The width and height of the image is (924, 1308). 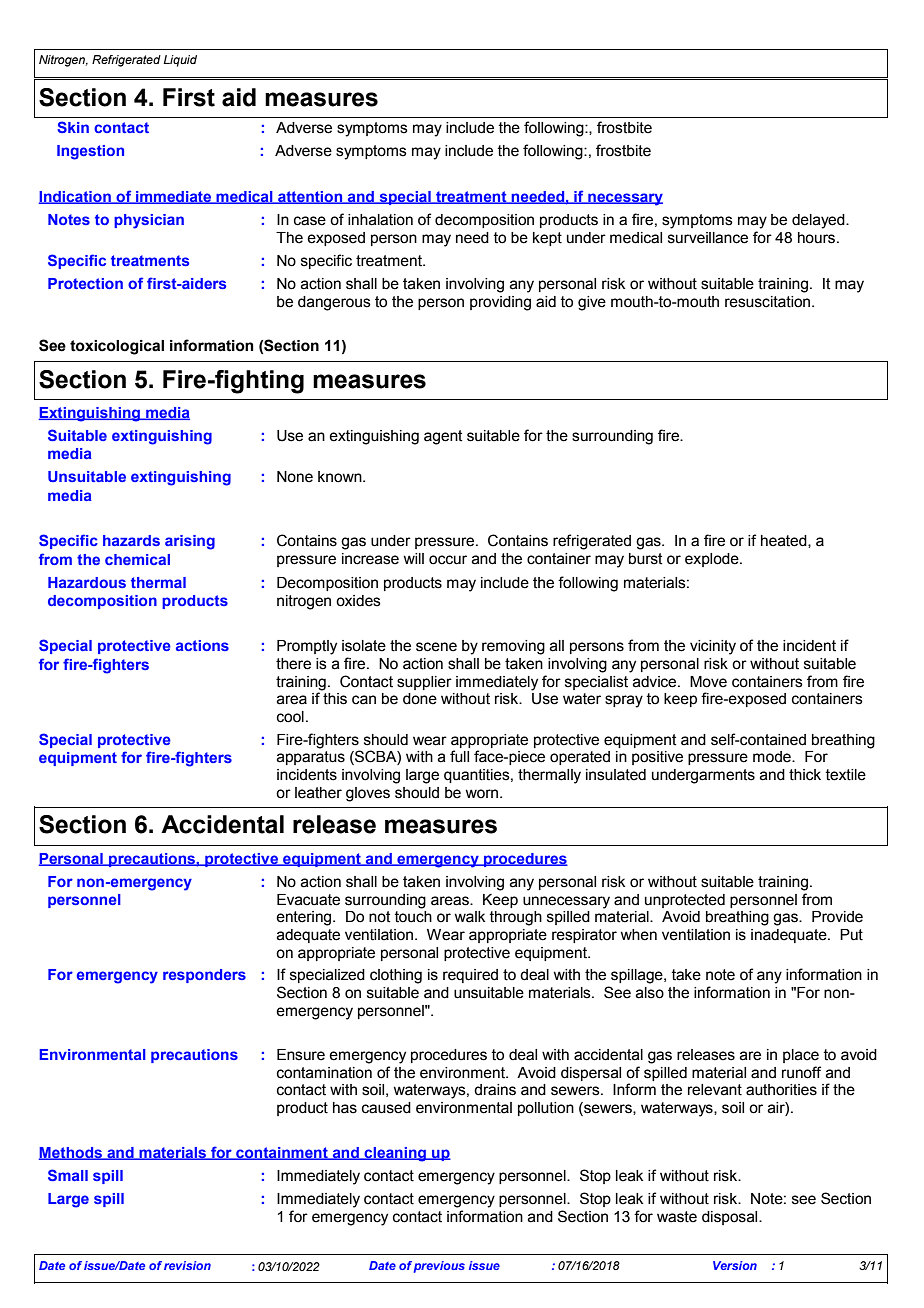 I want to click on revision, so click(x=187, y=1265).
